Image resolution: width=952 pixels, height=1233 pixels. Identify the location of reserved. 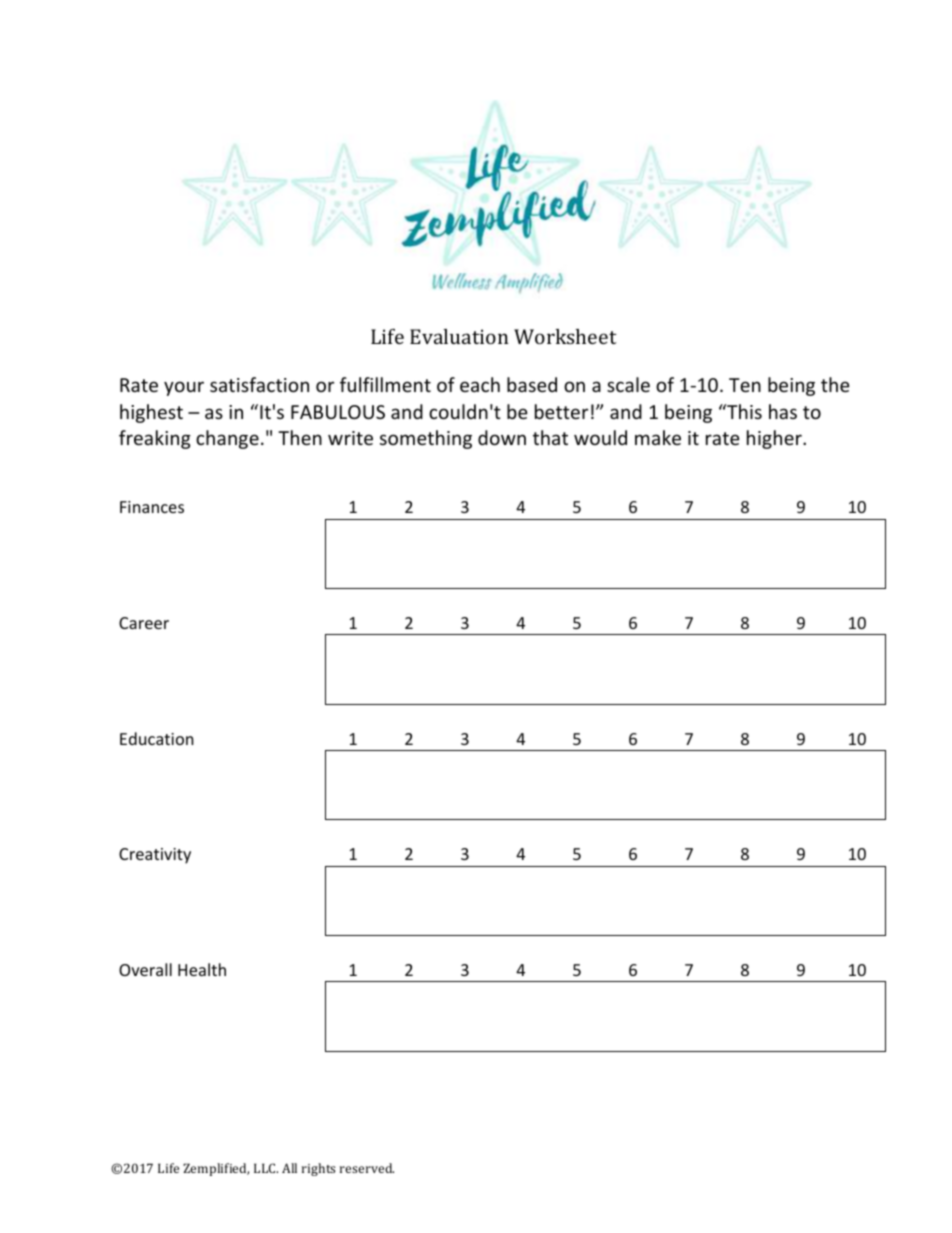
(367, 1168).
